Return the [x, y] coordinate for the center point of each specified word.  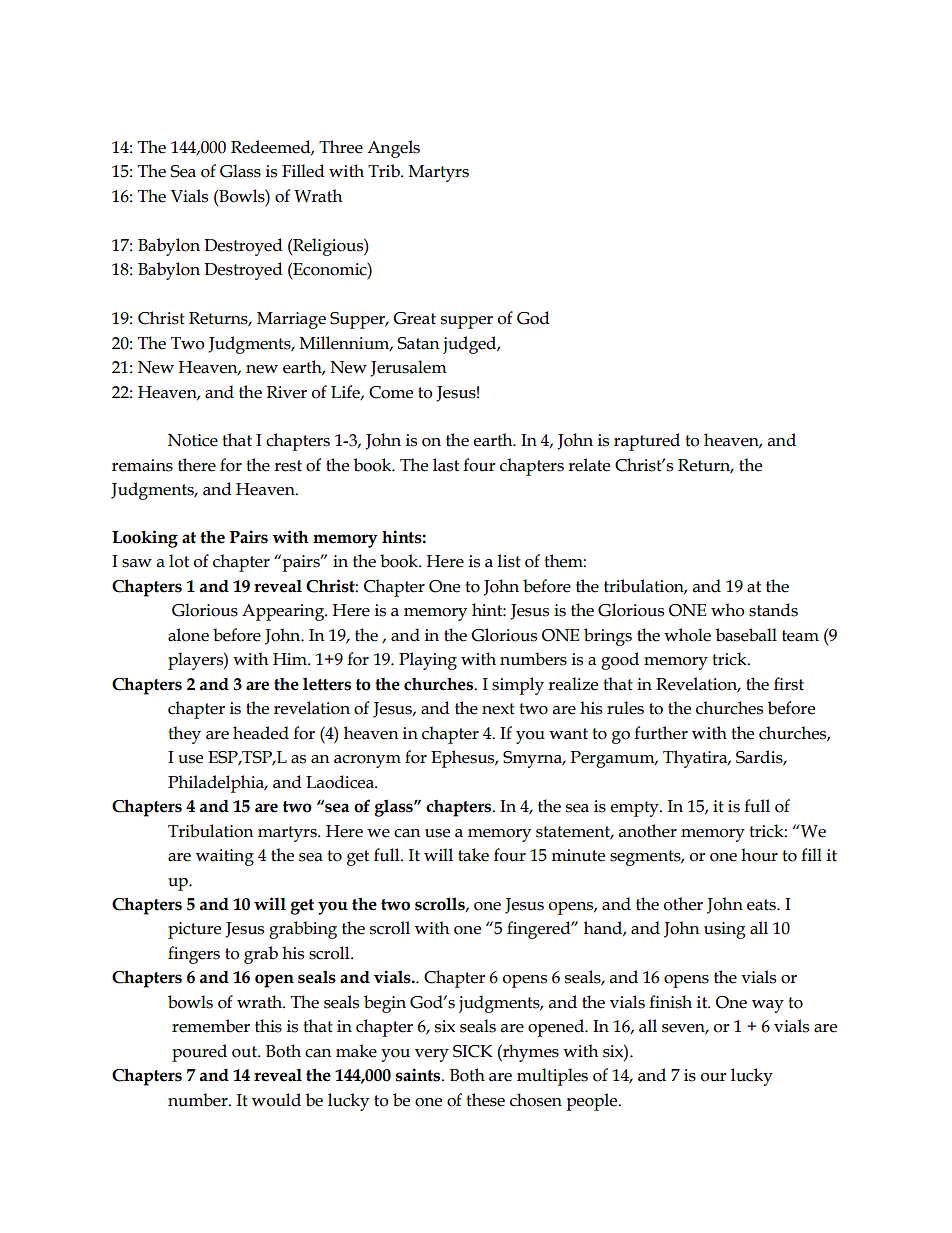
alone [188, 635]
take [473, 855]
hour [759, 855]
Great [414, 318]
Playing [428, 661]
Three [341, 147]
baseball [746, 635]
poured [199, 1053]
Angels [393, 149]
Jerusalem [408, 368]
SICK [473, 1051]
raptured [647, 442]
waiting [225, 857]
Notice [193, 440]
